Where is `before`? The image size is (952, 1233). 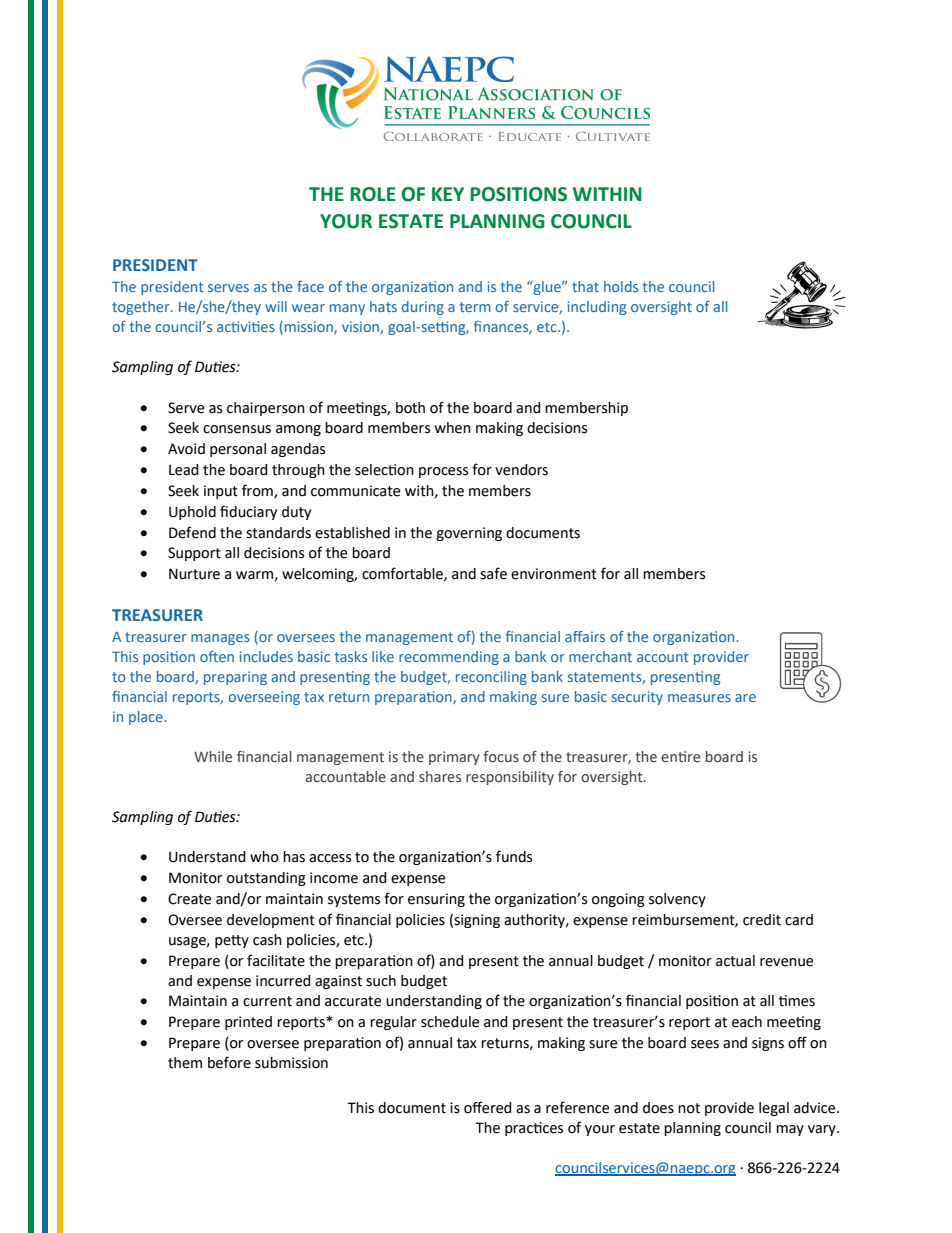 before is located at coordinates (229, 1062).
